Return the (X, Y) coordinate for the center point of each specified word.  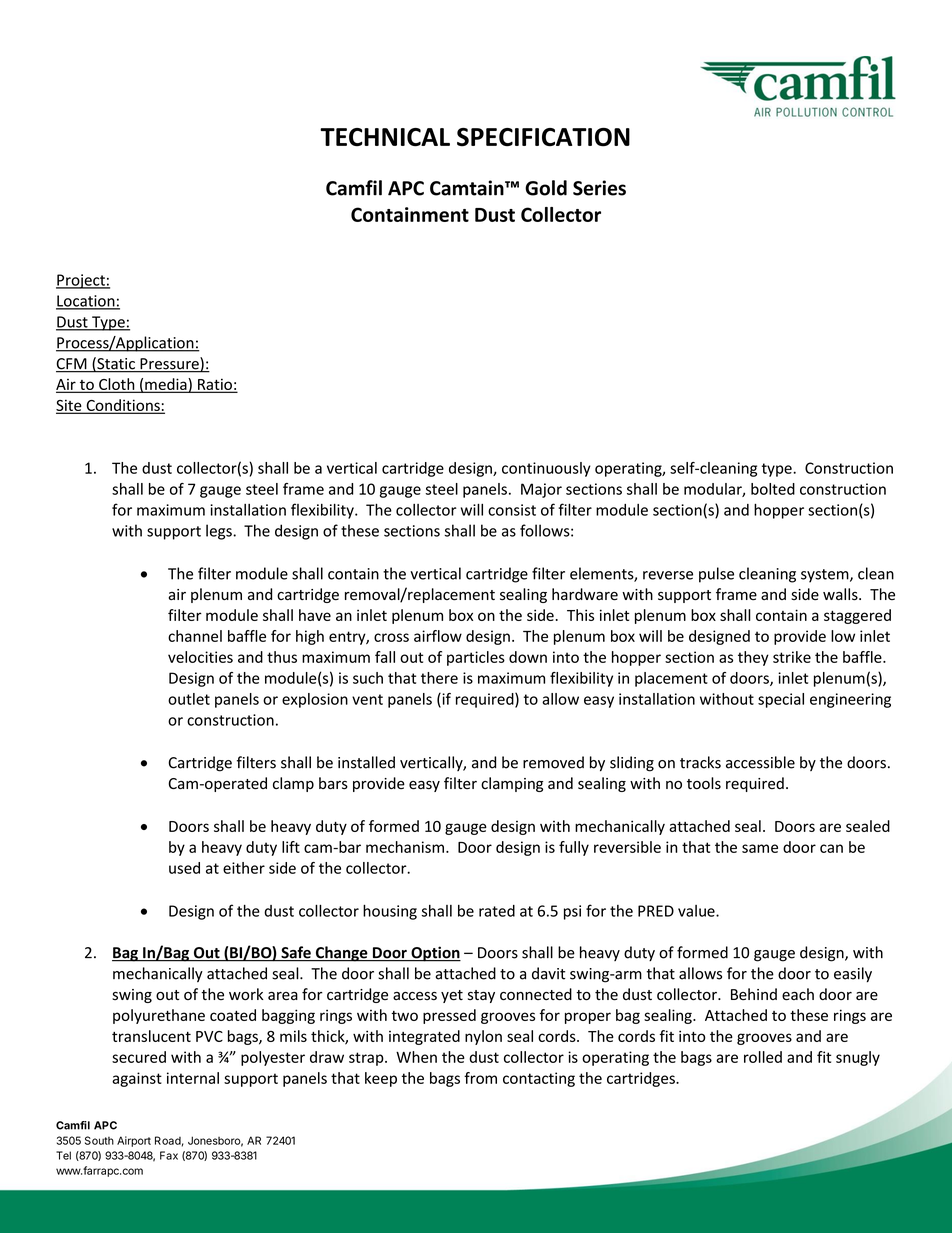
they (753, 658)
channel (195, 636)
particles (476, 658)
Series (599, 188)
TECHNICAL (385, 137)
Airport (134, 1141)
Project (81, 281)
